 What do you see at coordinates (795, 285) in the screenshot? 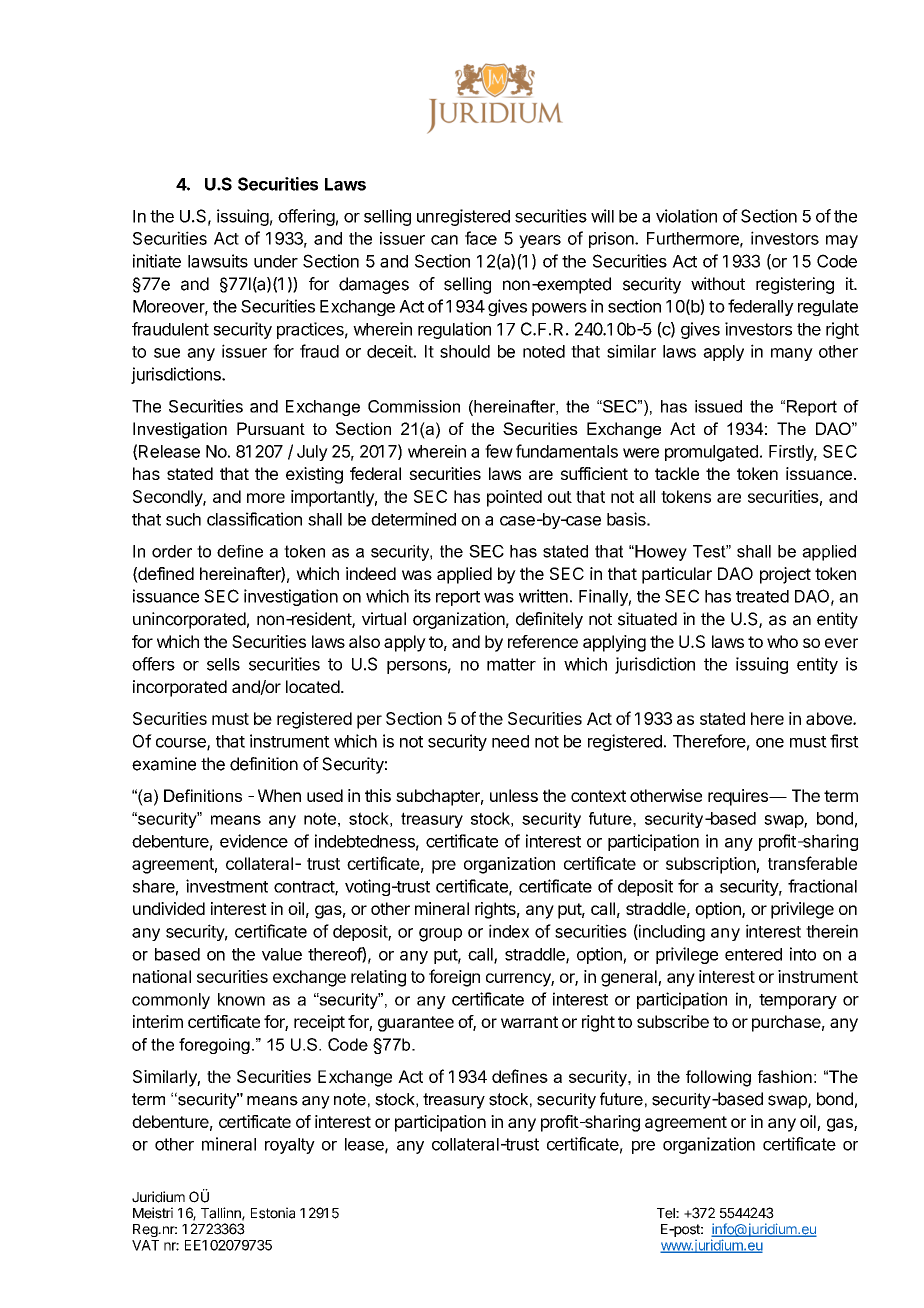
I see `registering` at bounding box center [795, 285].
